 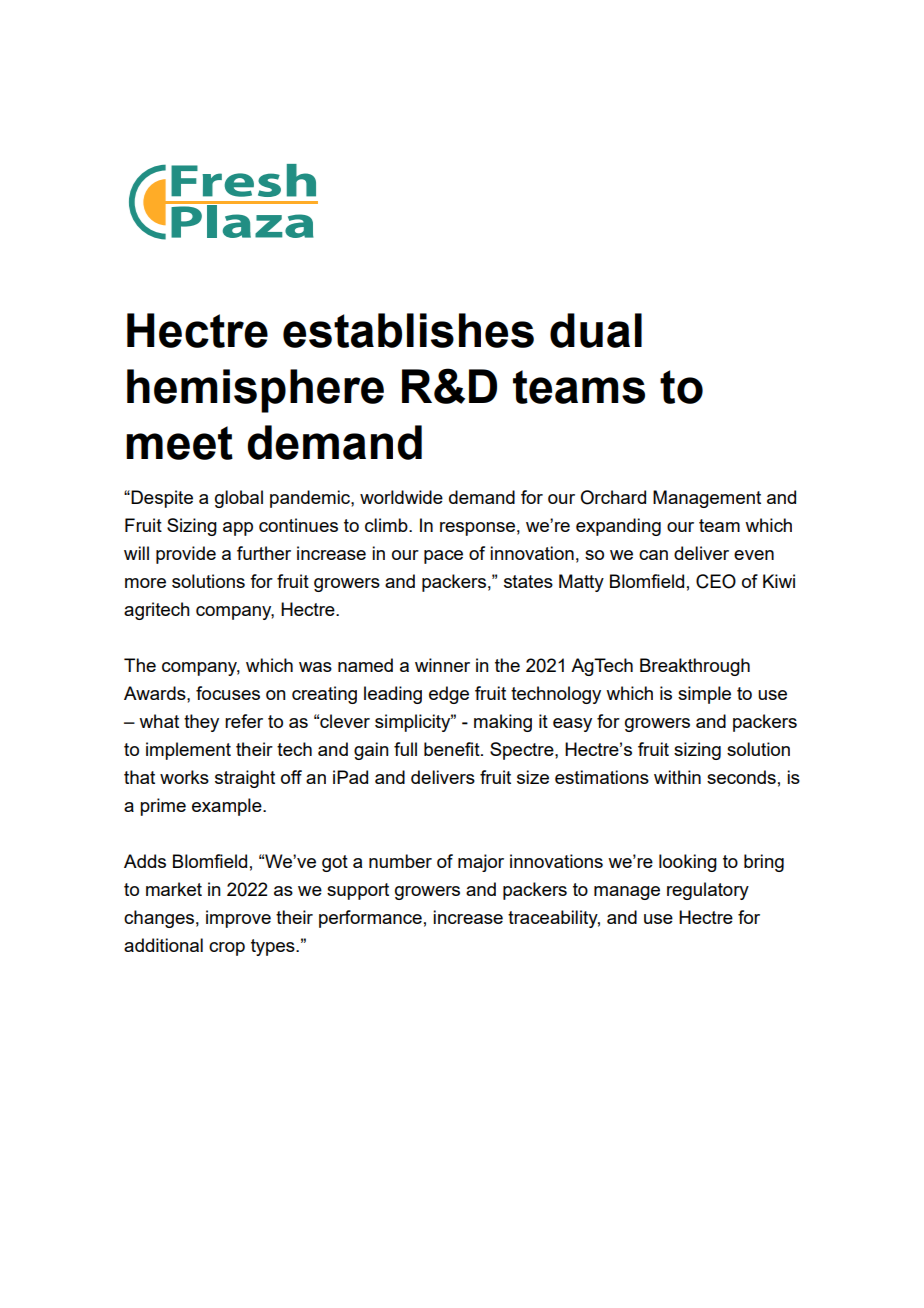 What do you see at coordinates (443, 557) in the image?
I see `pace` at bounding box center [443, 557].
